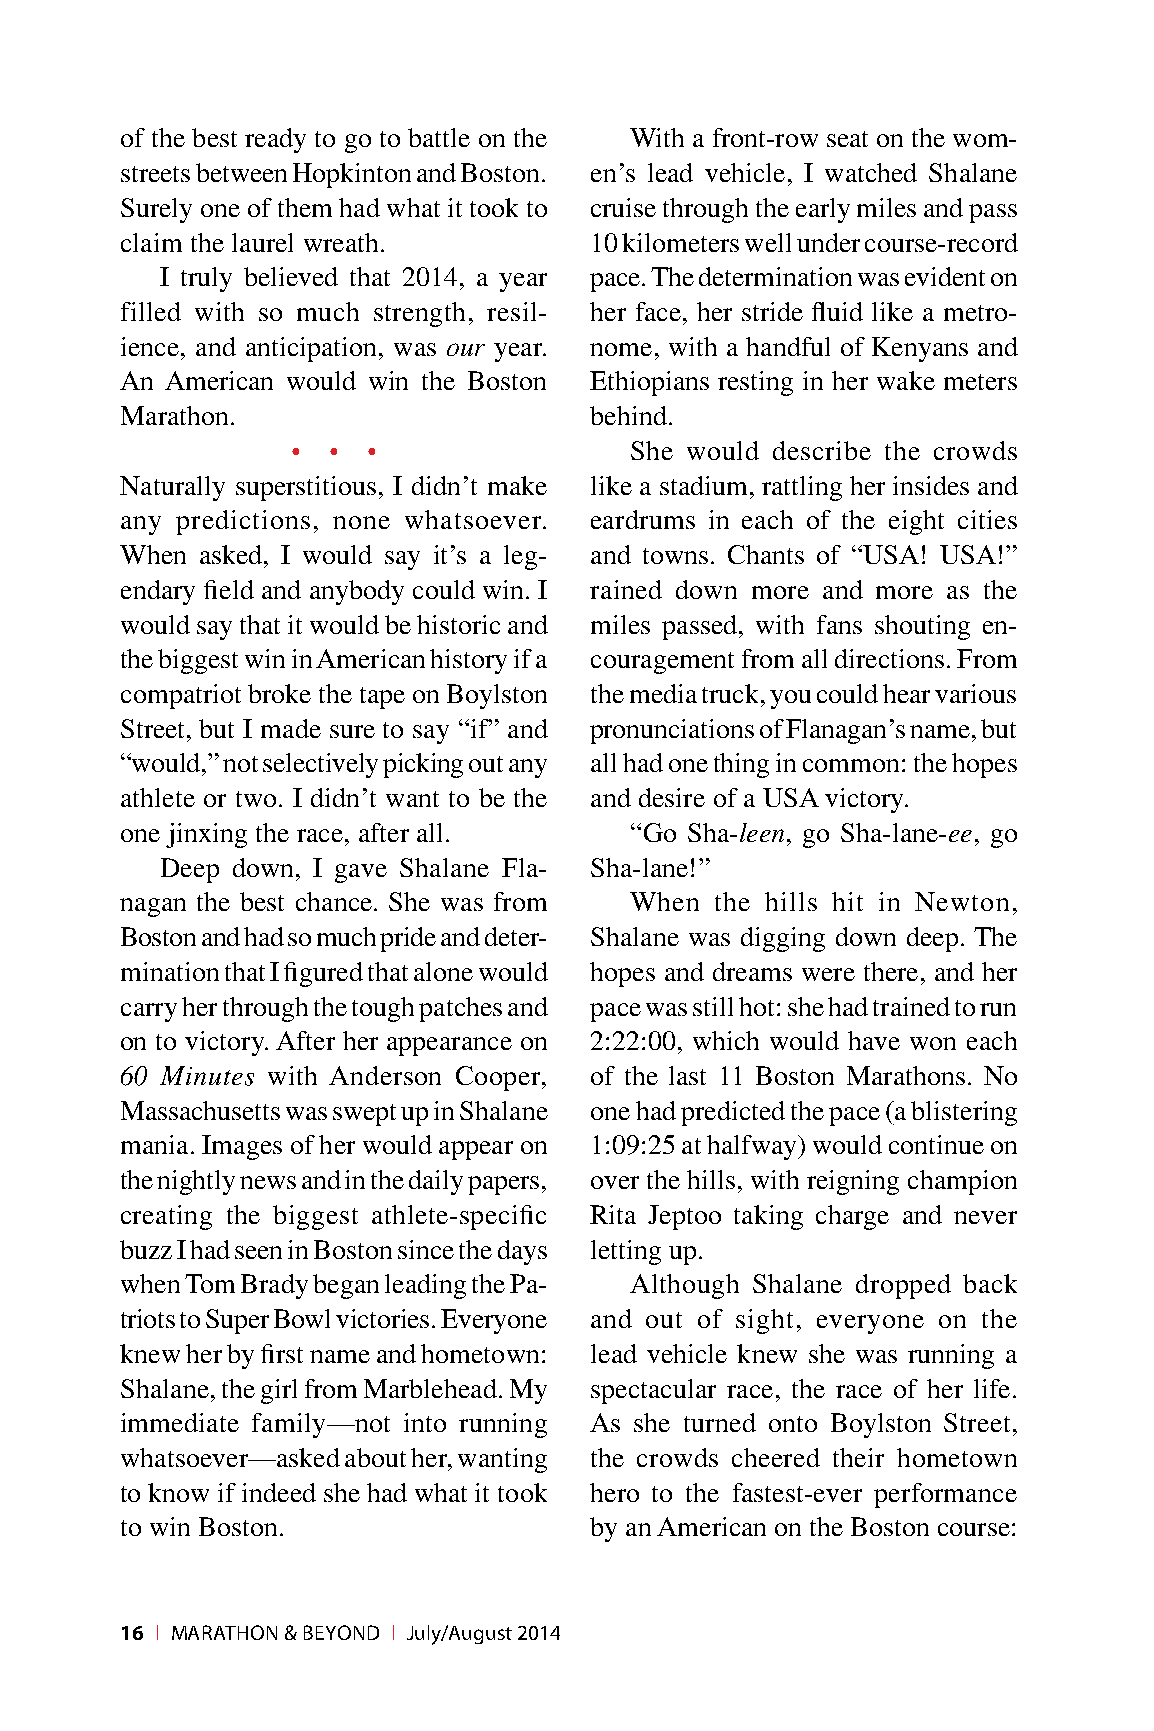  What do you see at coordinates (903, 1286) in the screenshot?
I see `dropped` at bounding box center [903, 1286].
